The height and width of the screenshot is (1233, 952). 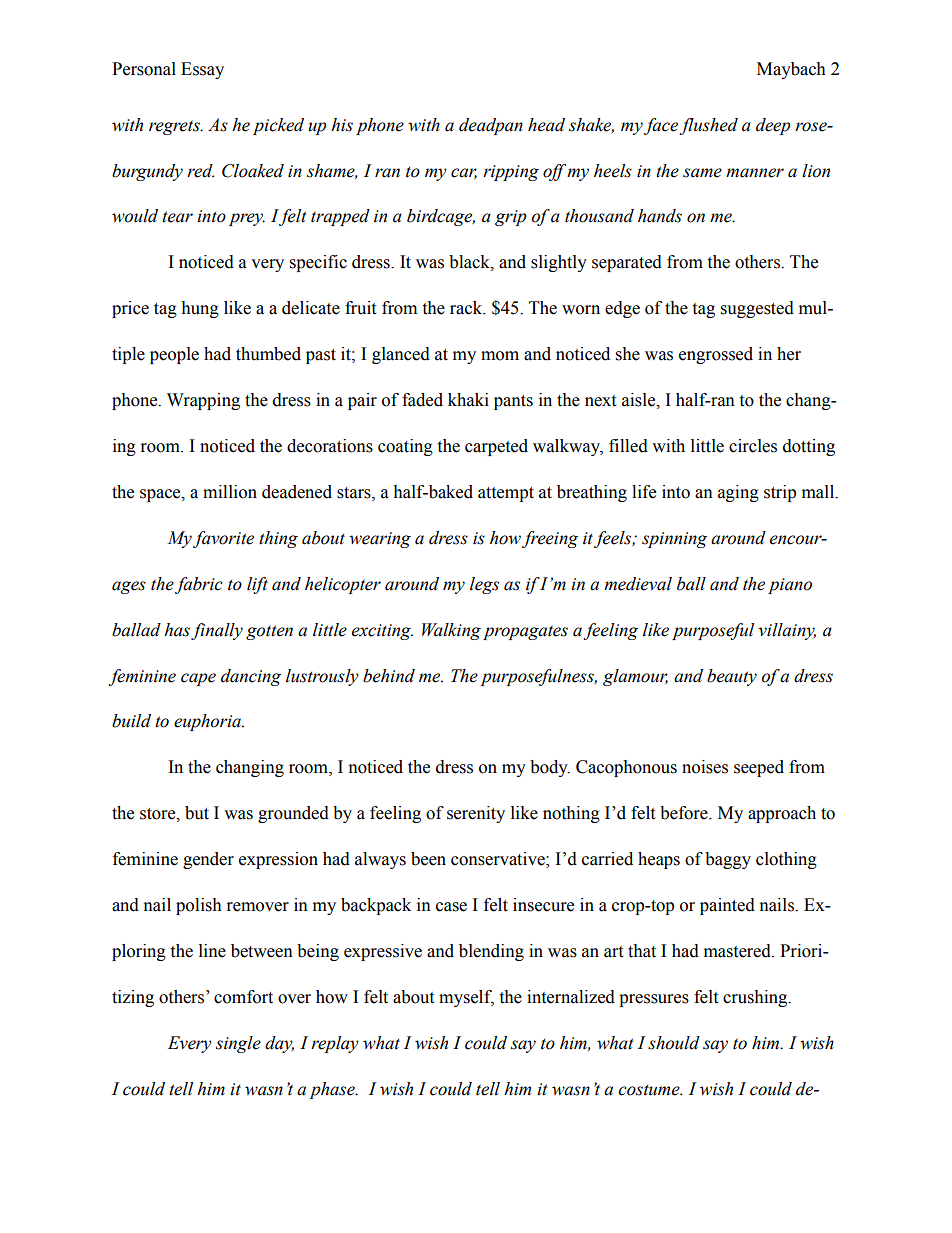 I want to click on spinning, so click(x=674, y=540).
